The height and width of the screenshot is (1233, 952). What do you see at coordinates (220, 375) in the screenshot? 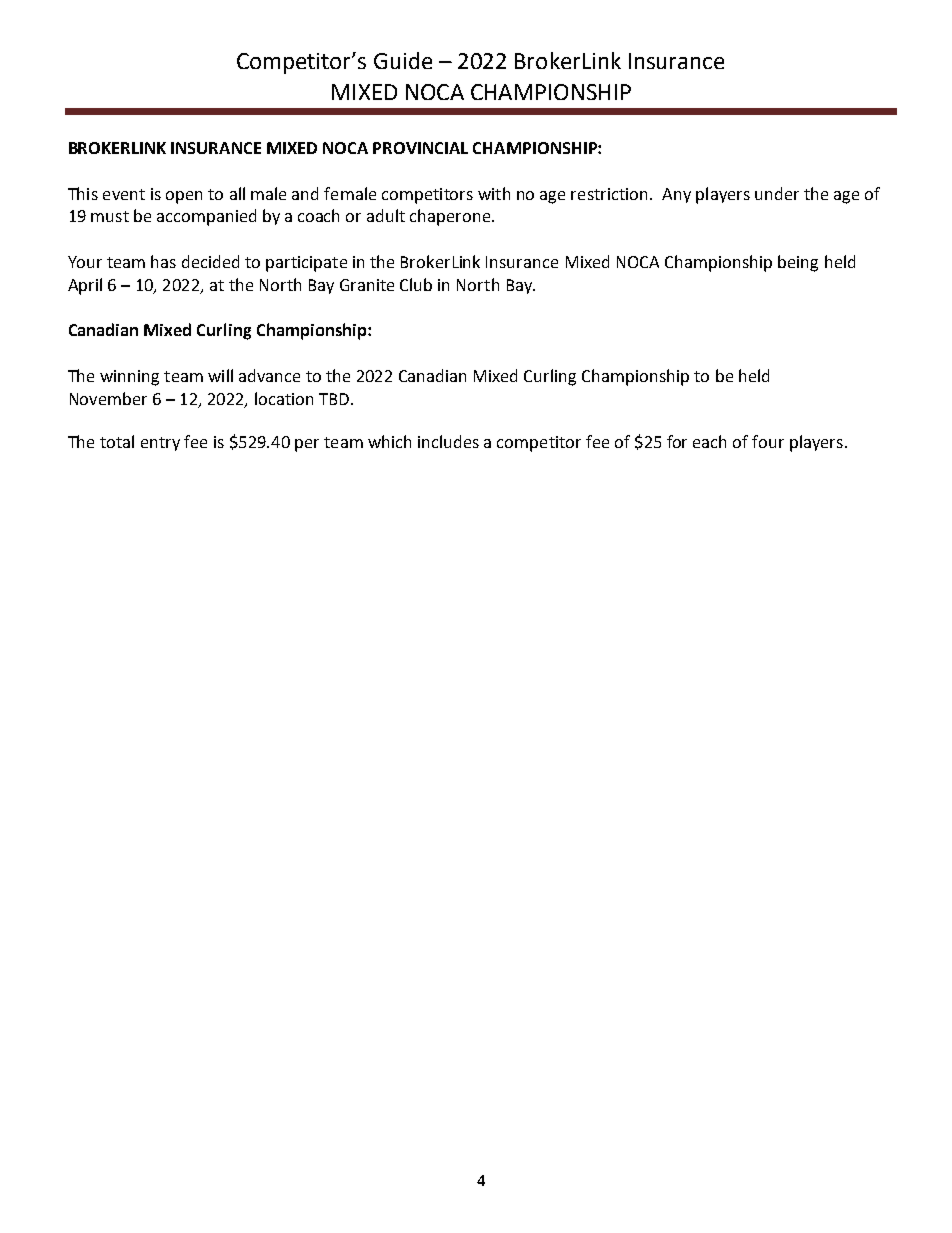
I see `will` at bounding box center [220, 375].
